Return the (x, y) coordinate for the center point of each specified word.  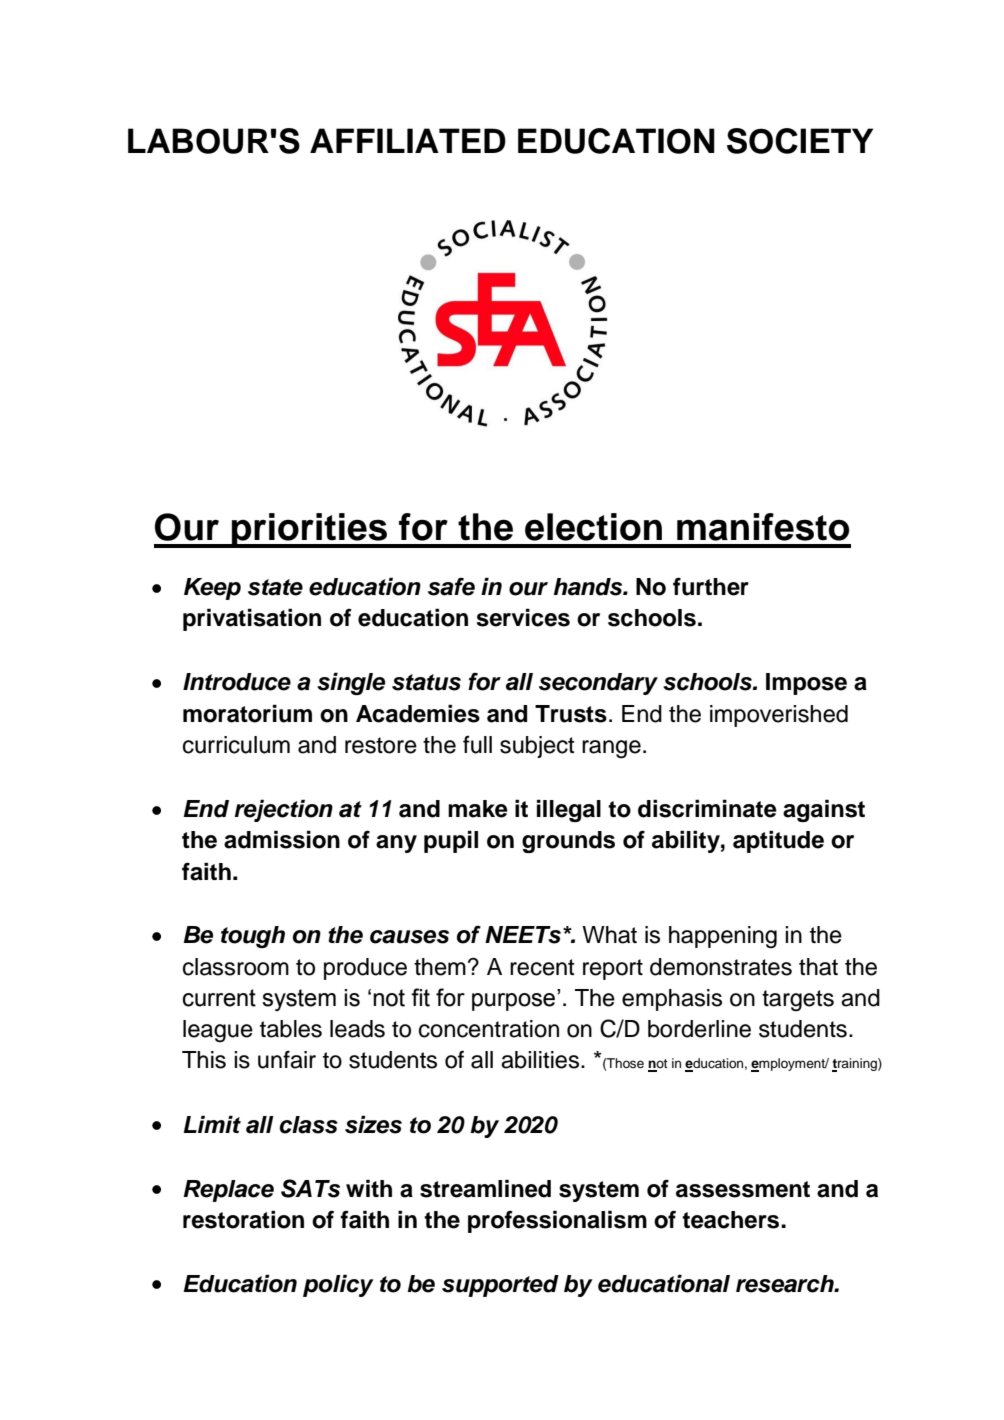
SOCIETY (800, 141)
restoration (243, 1219)
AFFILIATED (408, 140)
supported (500, 1286)
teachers (732, 1220)
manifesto (763, 527)
